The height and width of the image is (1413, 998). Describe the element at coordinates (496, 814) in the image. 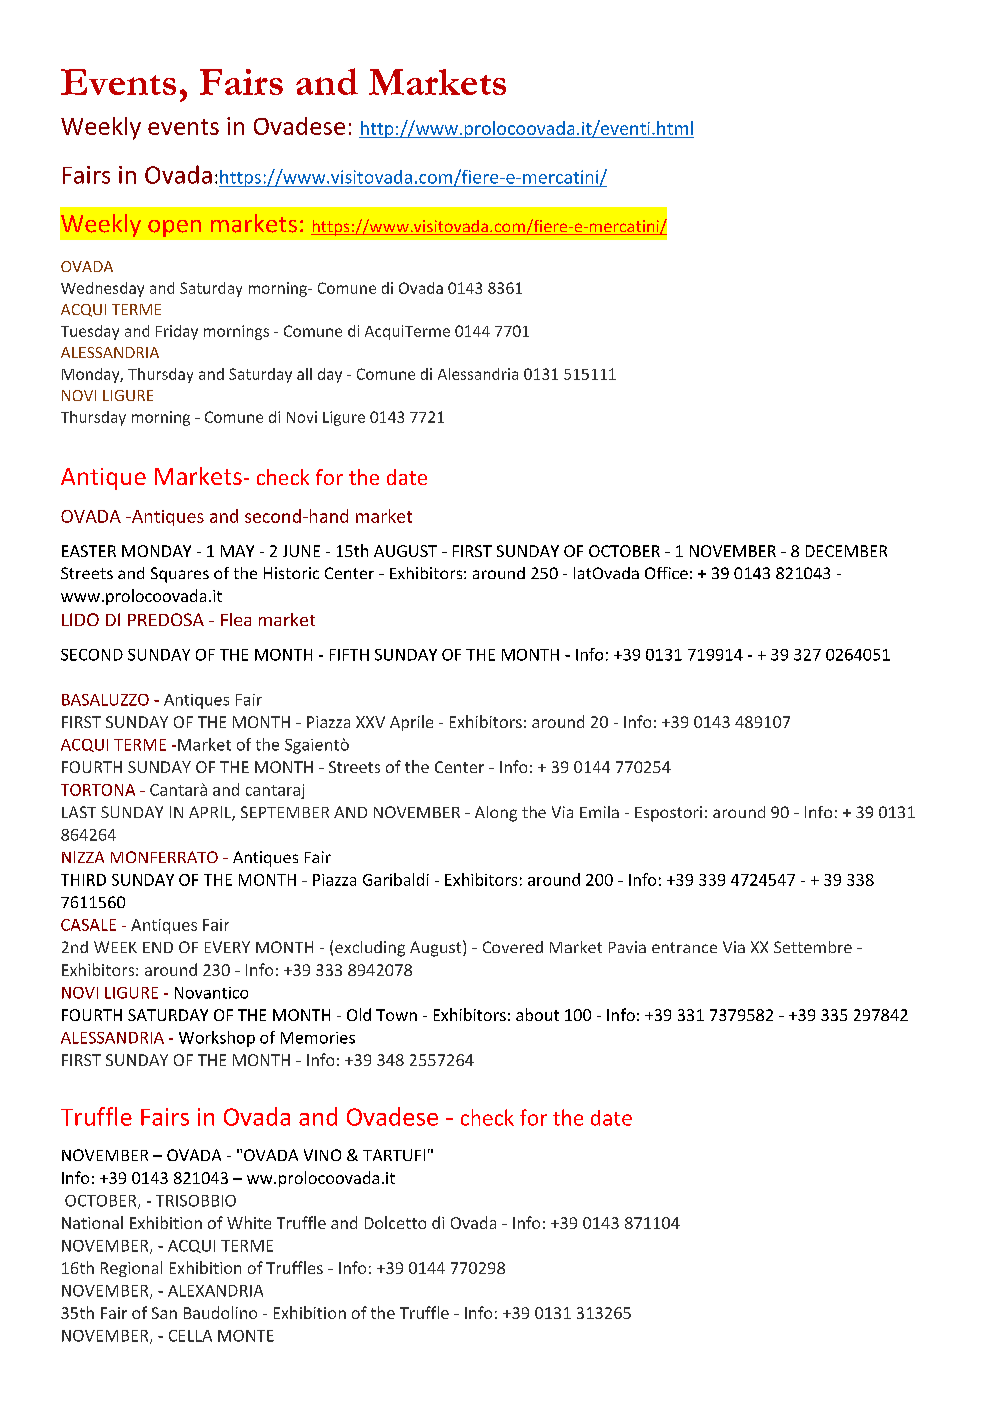

I see `Along` at that location.
